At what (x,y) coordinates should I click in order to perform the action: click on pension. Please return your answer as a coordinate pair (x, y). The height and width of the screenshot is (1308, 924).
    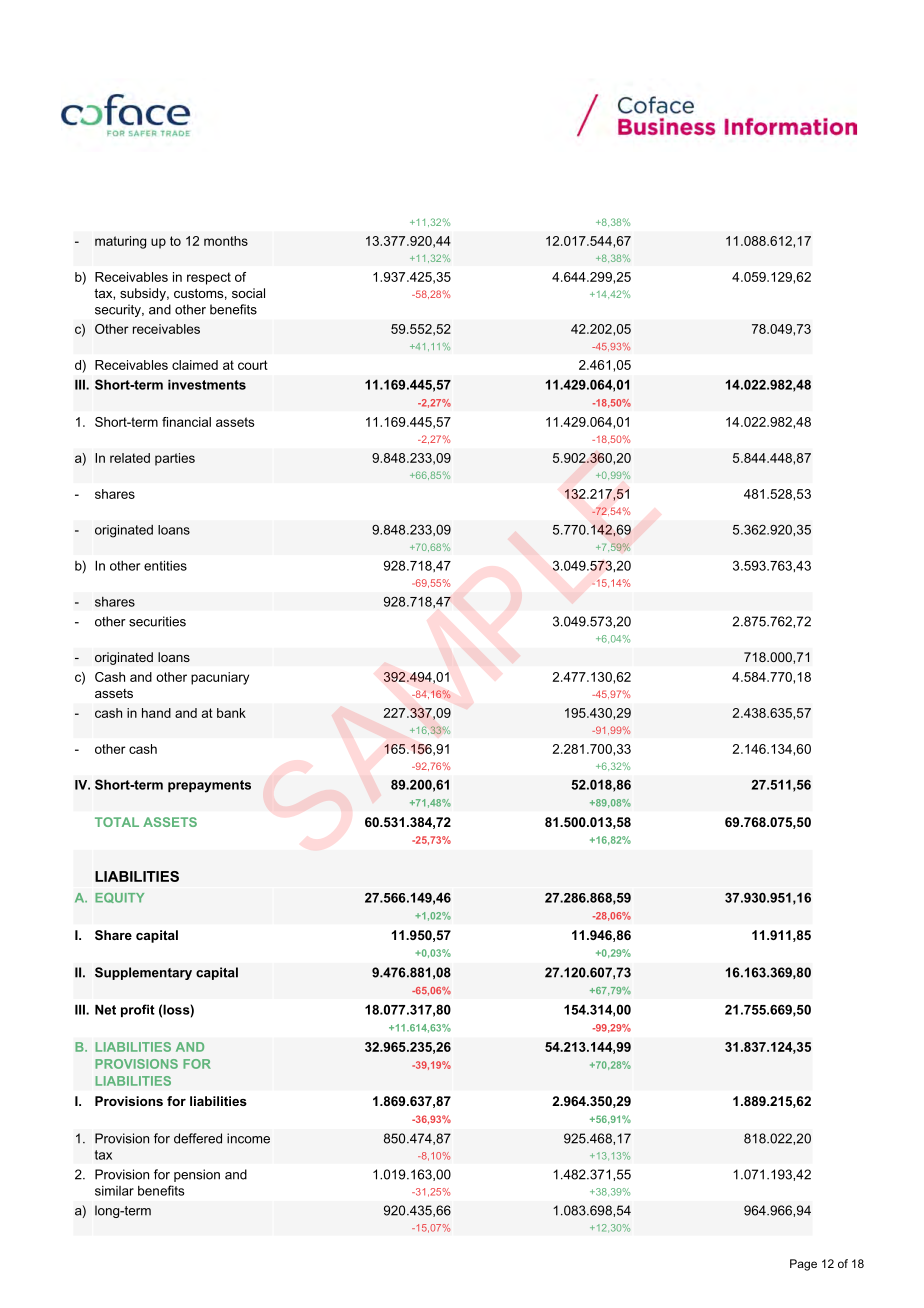
    Looking at the image, I should click on (197, 1175).
